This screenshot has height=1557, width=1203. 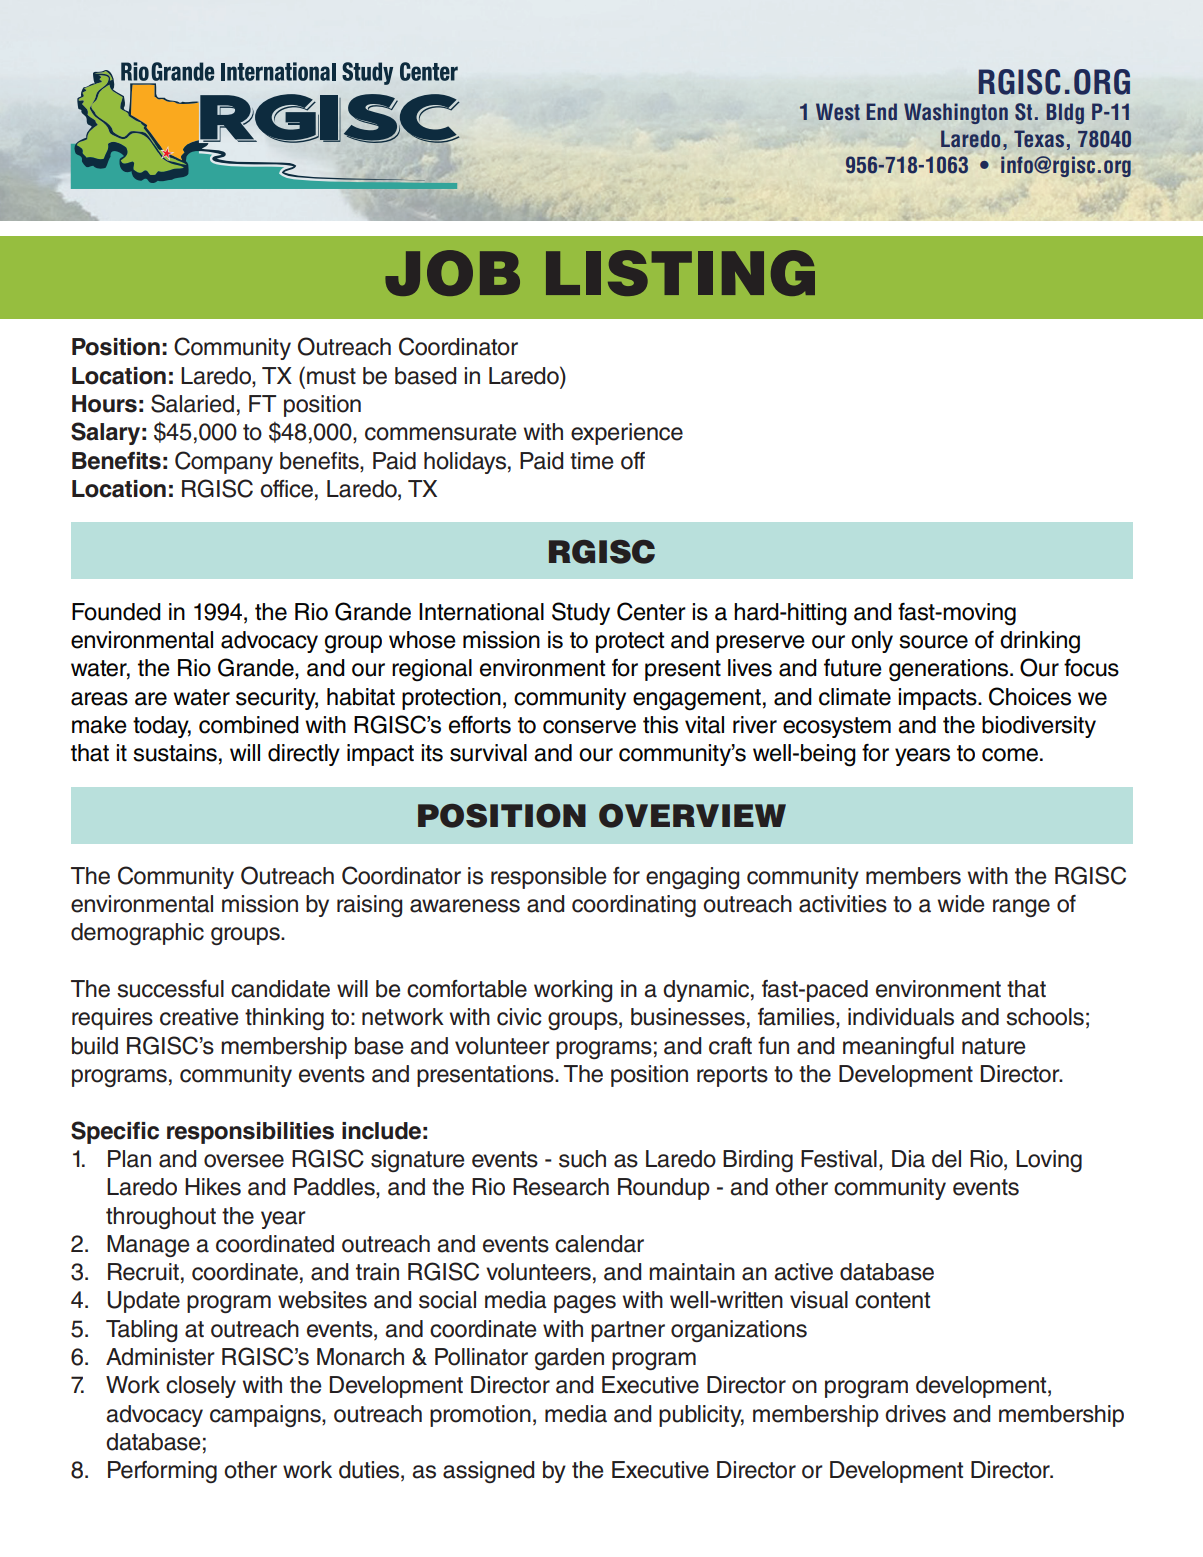 What do you see at coordinates (680, 273) in the screenshot?
I see `LISTING` at bounding box center [680, 273].
